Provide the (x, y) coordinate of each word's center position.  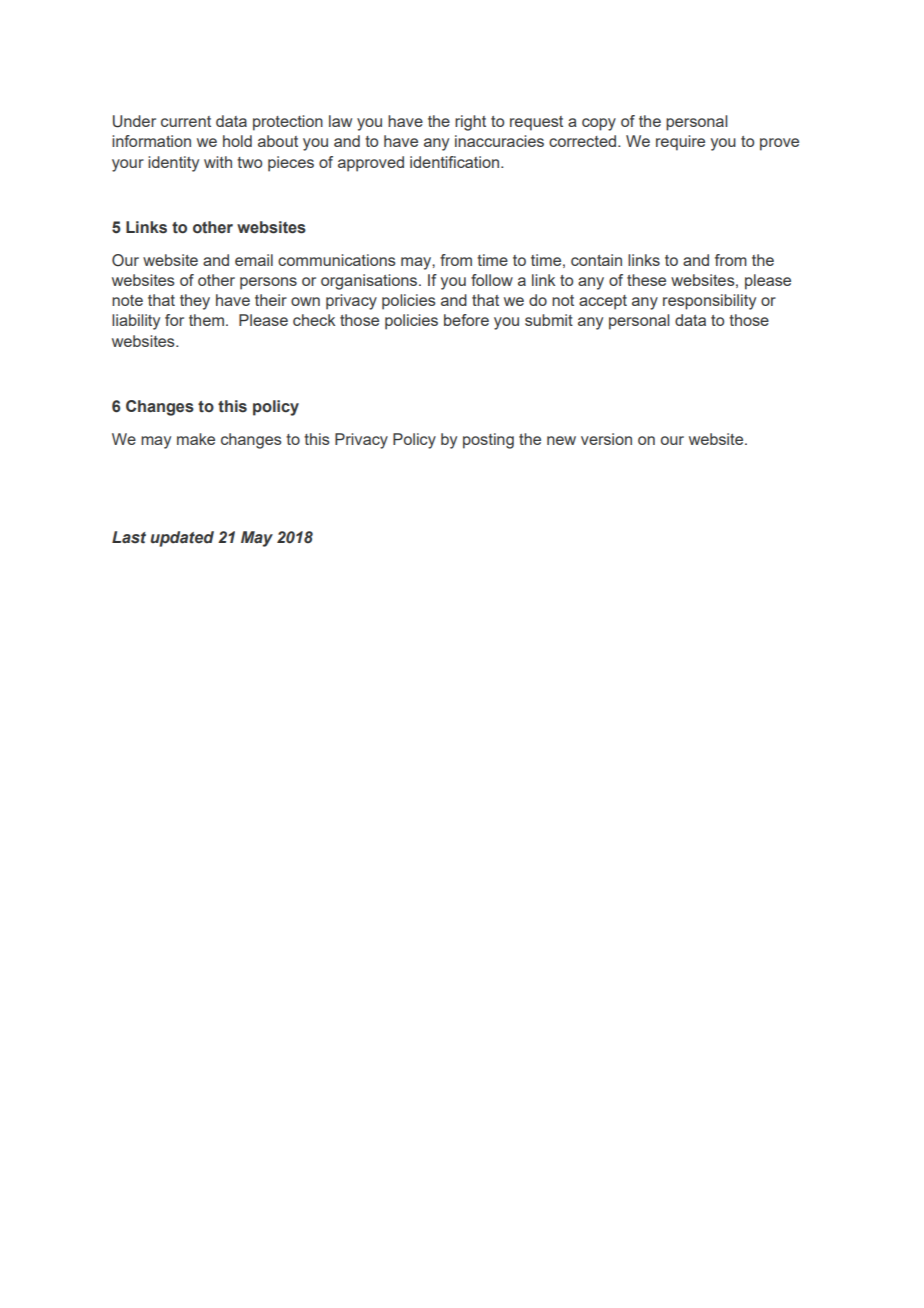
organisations (370, 282)
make (196, 439)
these (646, 280)
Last (129, 537)
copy (599, 124)
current (186, 121)
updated (182, 539)
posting (488, 441)
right (470, 123)
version (606, 439)
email (254, 260)
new (561, 440)
